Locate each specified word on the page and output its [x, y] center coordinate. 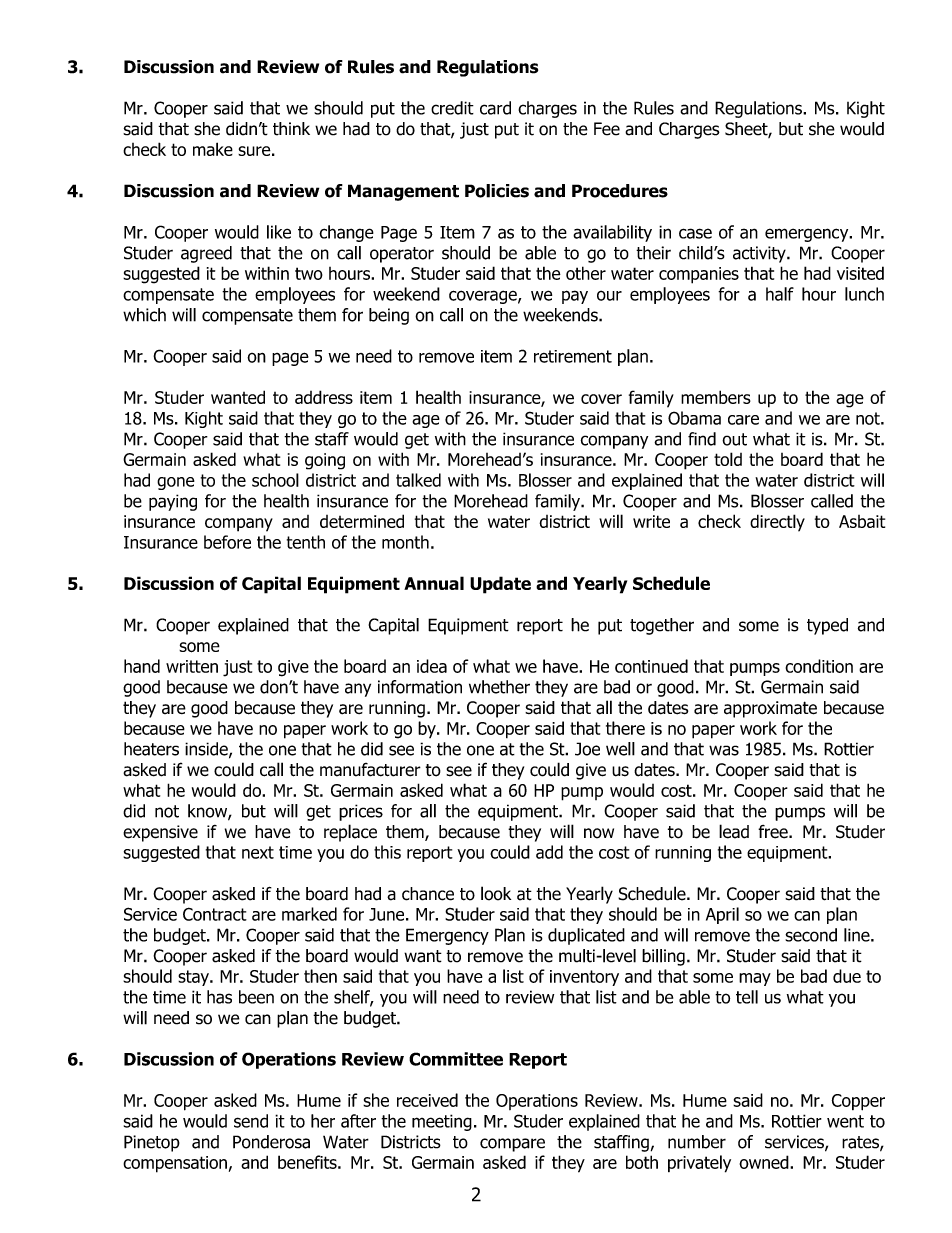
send [251, 1121]
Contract [215, 914]
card [495, 108]
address [324, 397]
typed [827, 626]
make [213, 149]
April [722, 915]
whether [499, 687]
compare [512, 1145]
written [192, 666]
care [743, 420]
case [695, 233]
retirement [573, 356]
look [496, 893]
